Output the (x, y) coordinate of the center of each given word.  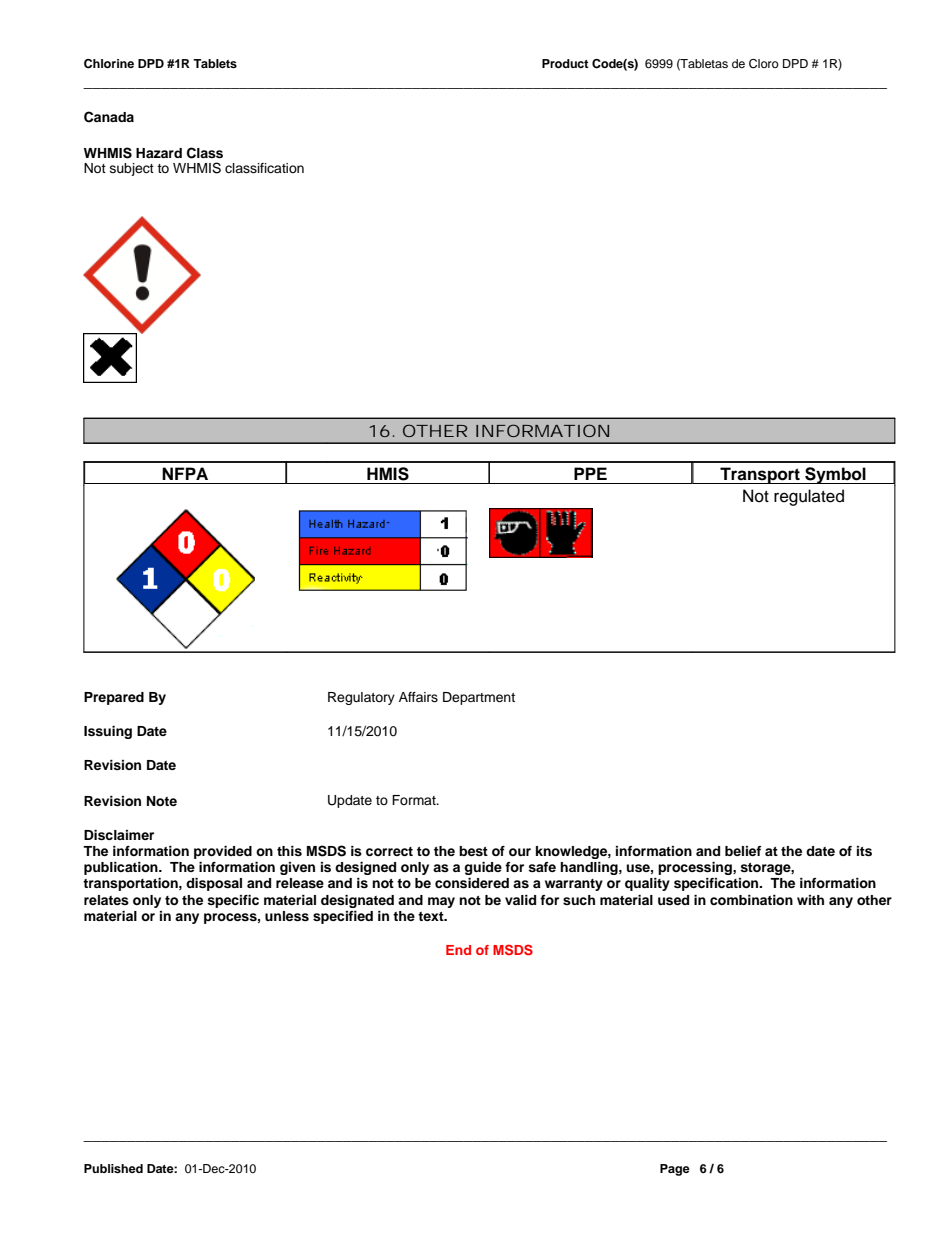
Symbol (835, 475)
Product (565, 63)
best (473, 851)
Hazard (159, 153)
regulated (809, 497)
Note (162, 801)
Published (113, 1168)
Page (675, 1170)
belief (743, 851)
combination (751, 900)
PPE (590, 473)
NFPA (185, 473)
